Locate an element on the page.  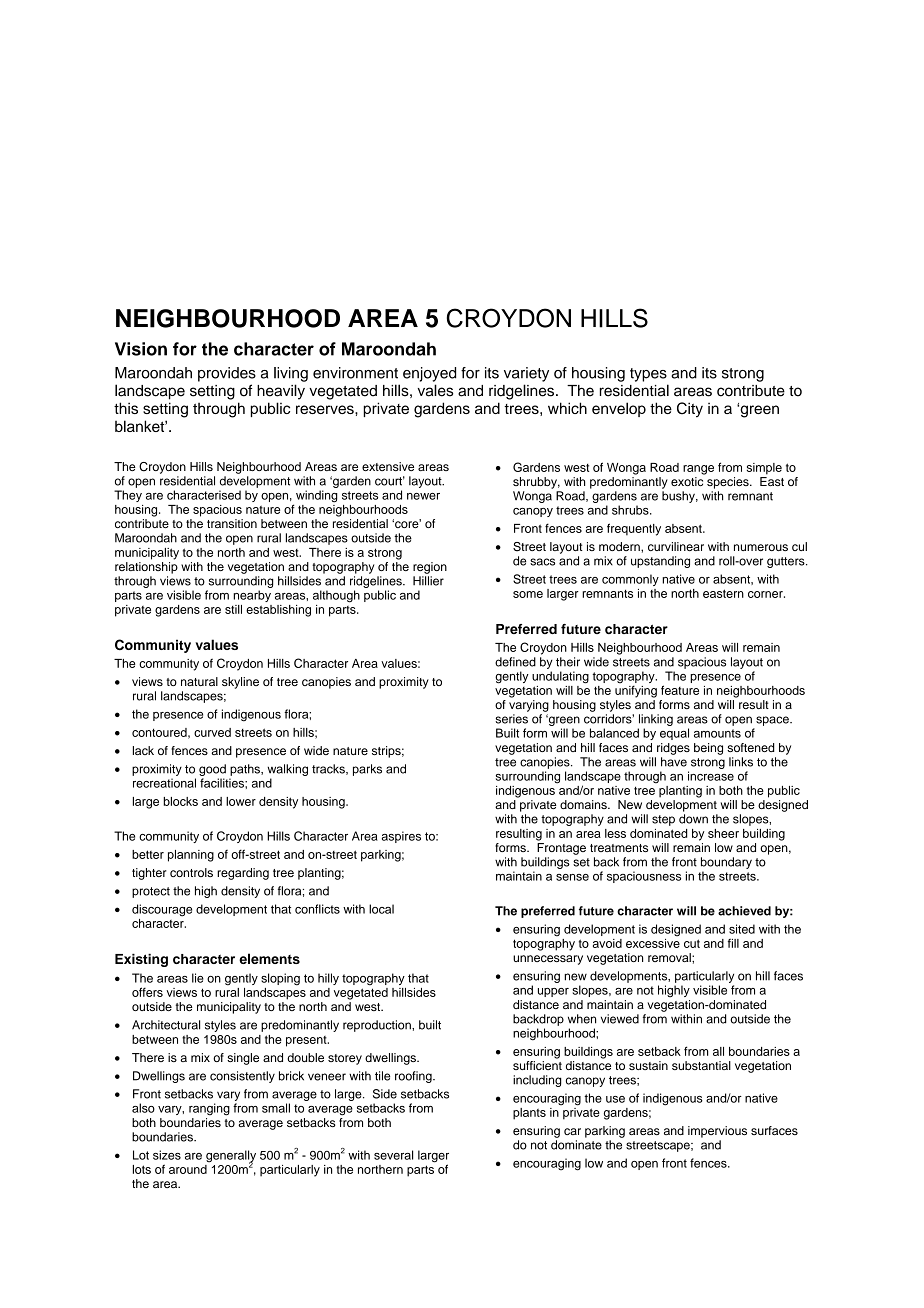
enjoyed is located at coordinates (429, 374).
